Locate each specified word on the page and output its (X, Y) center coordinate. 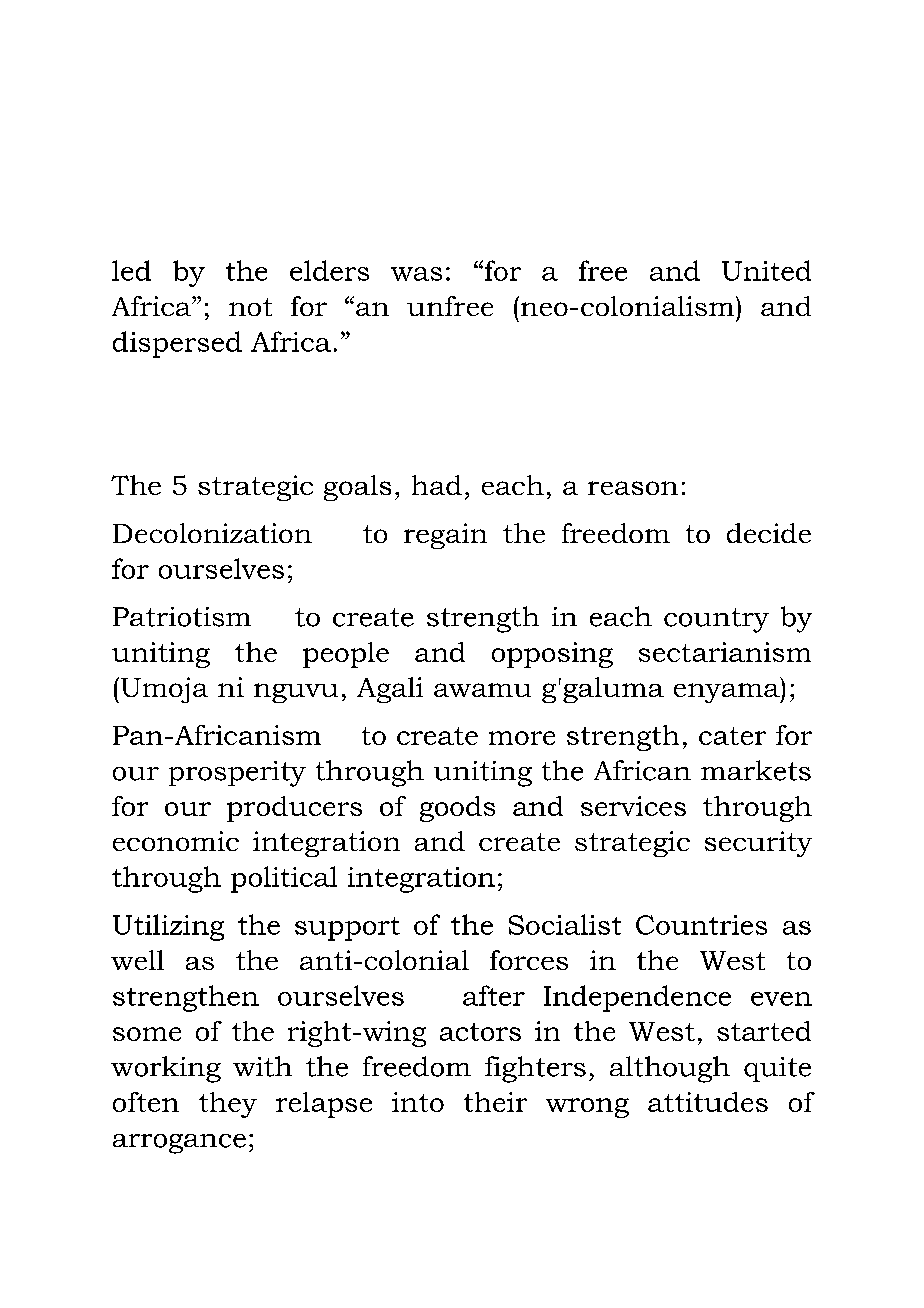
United (766, 270)
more (522, 738)
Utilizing (168, 927)
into (418, 1102)
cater (732, 736)
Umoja (164, 690)
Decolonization (212, 533)
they (228, 1105)
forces (529, 960)
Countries (701, 925)
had (437, 485)
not (250, 307)
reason (633, 488)
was (416, 274)
